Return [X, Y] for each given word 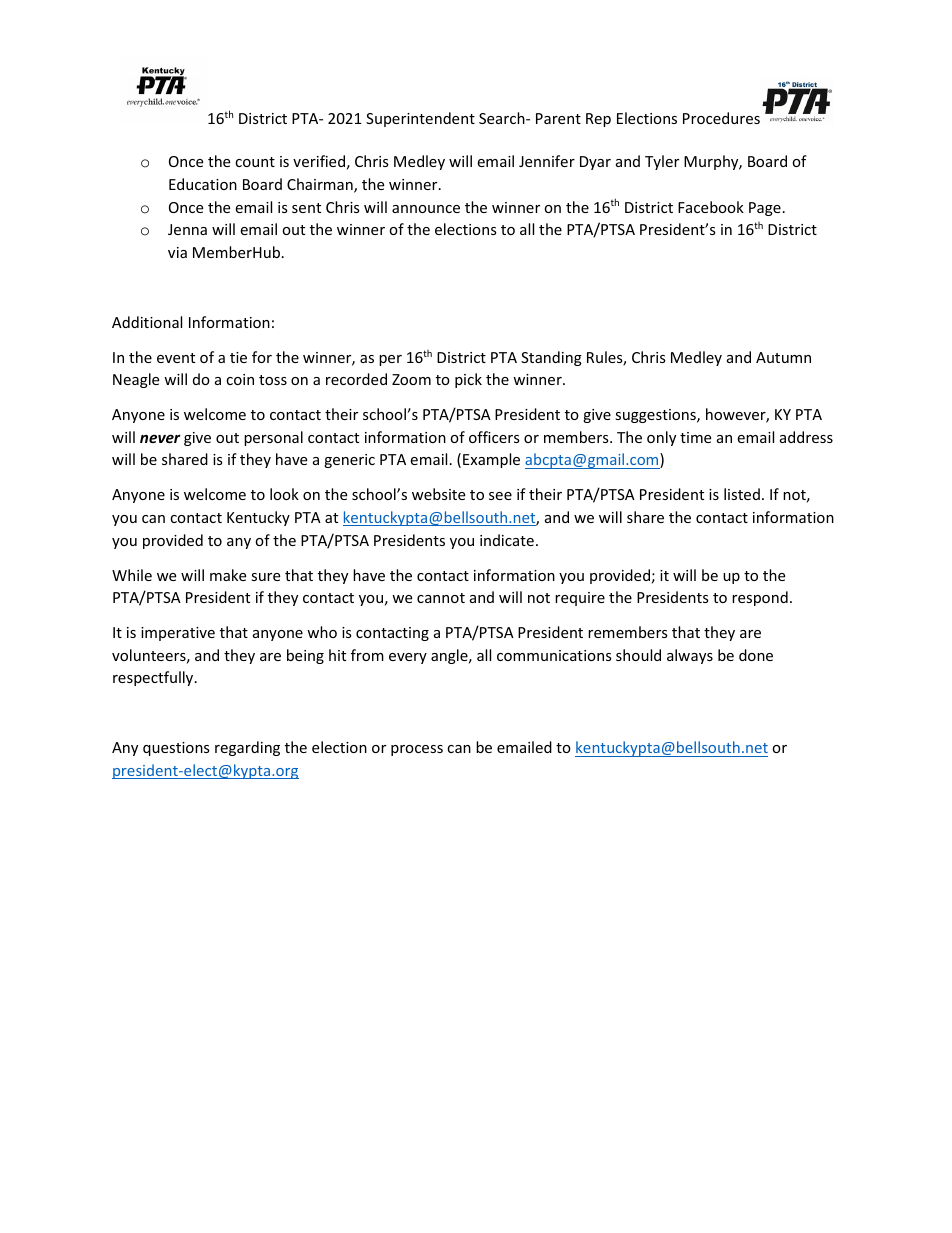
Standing [551, 358]
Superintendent [420, 119]
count [255, 162]
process [417, 750]
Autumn [783, 357]
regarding [247, 748]
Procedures [721, 118]
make [228, 575]
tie [238, 357]
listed [742, 494]
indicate [507, 540]
